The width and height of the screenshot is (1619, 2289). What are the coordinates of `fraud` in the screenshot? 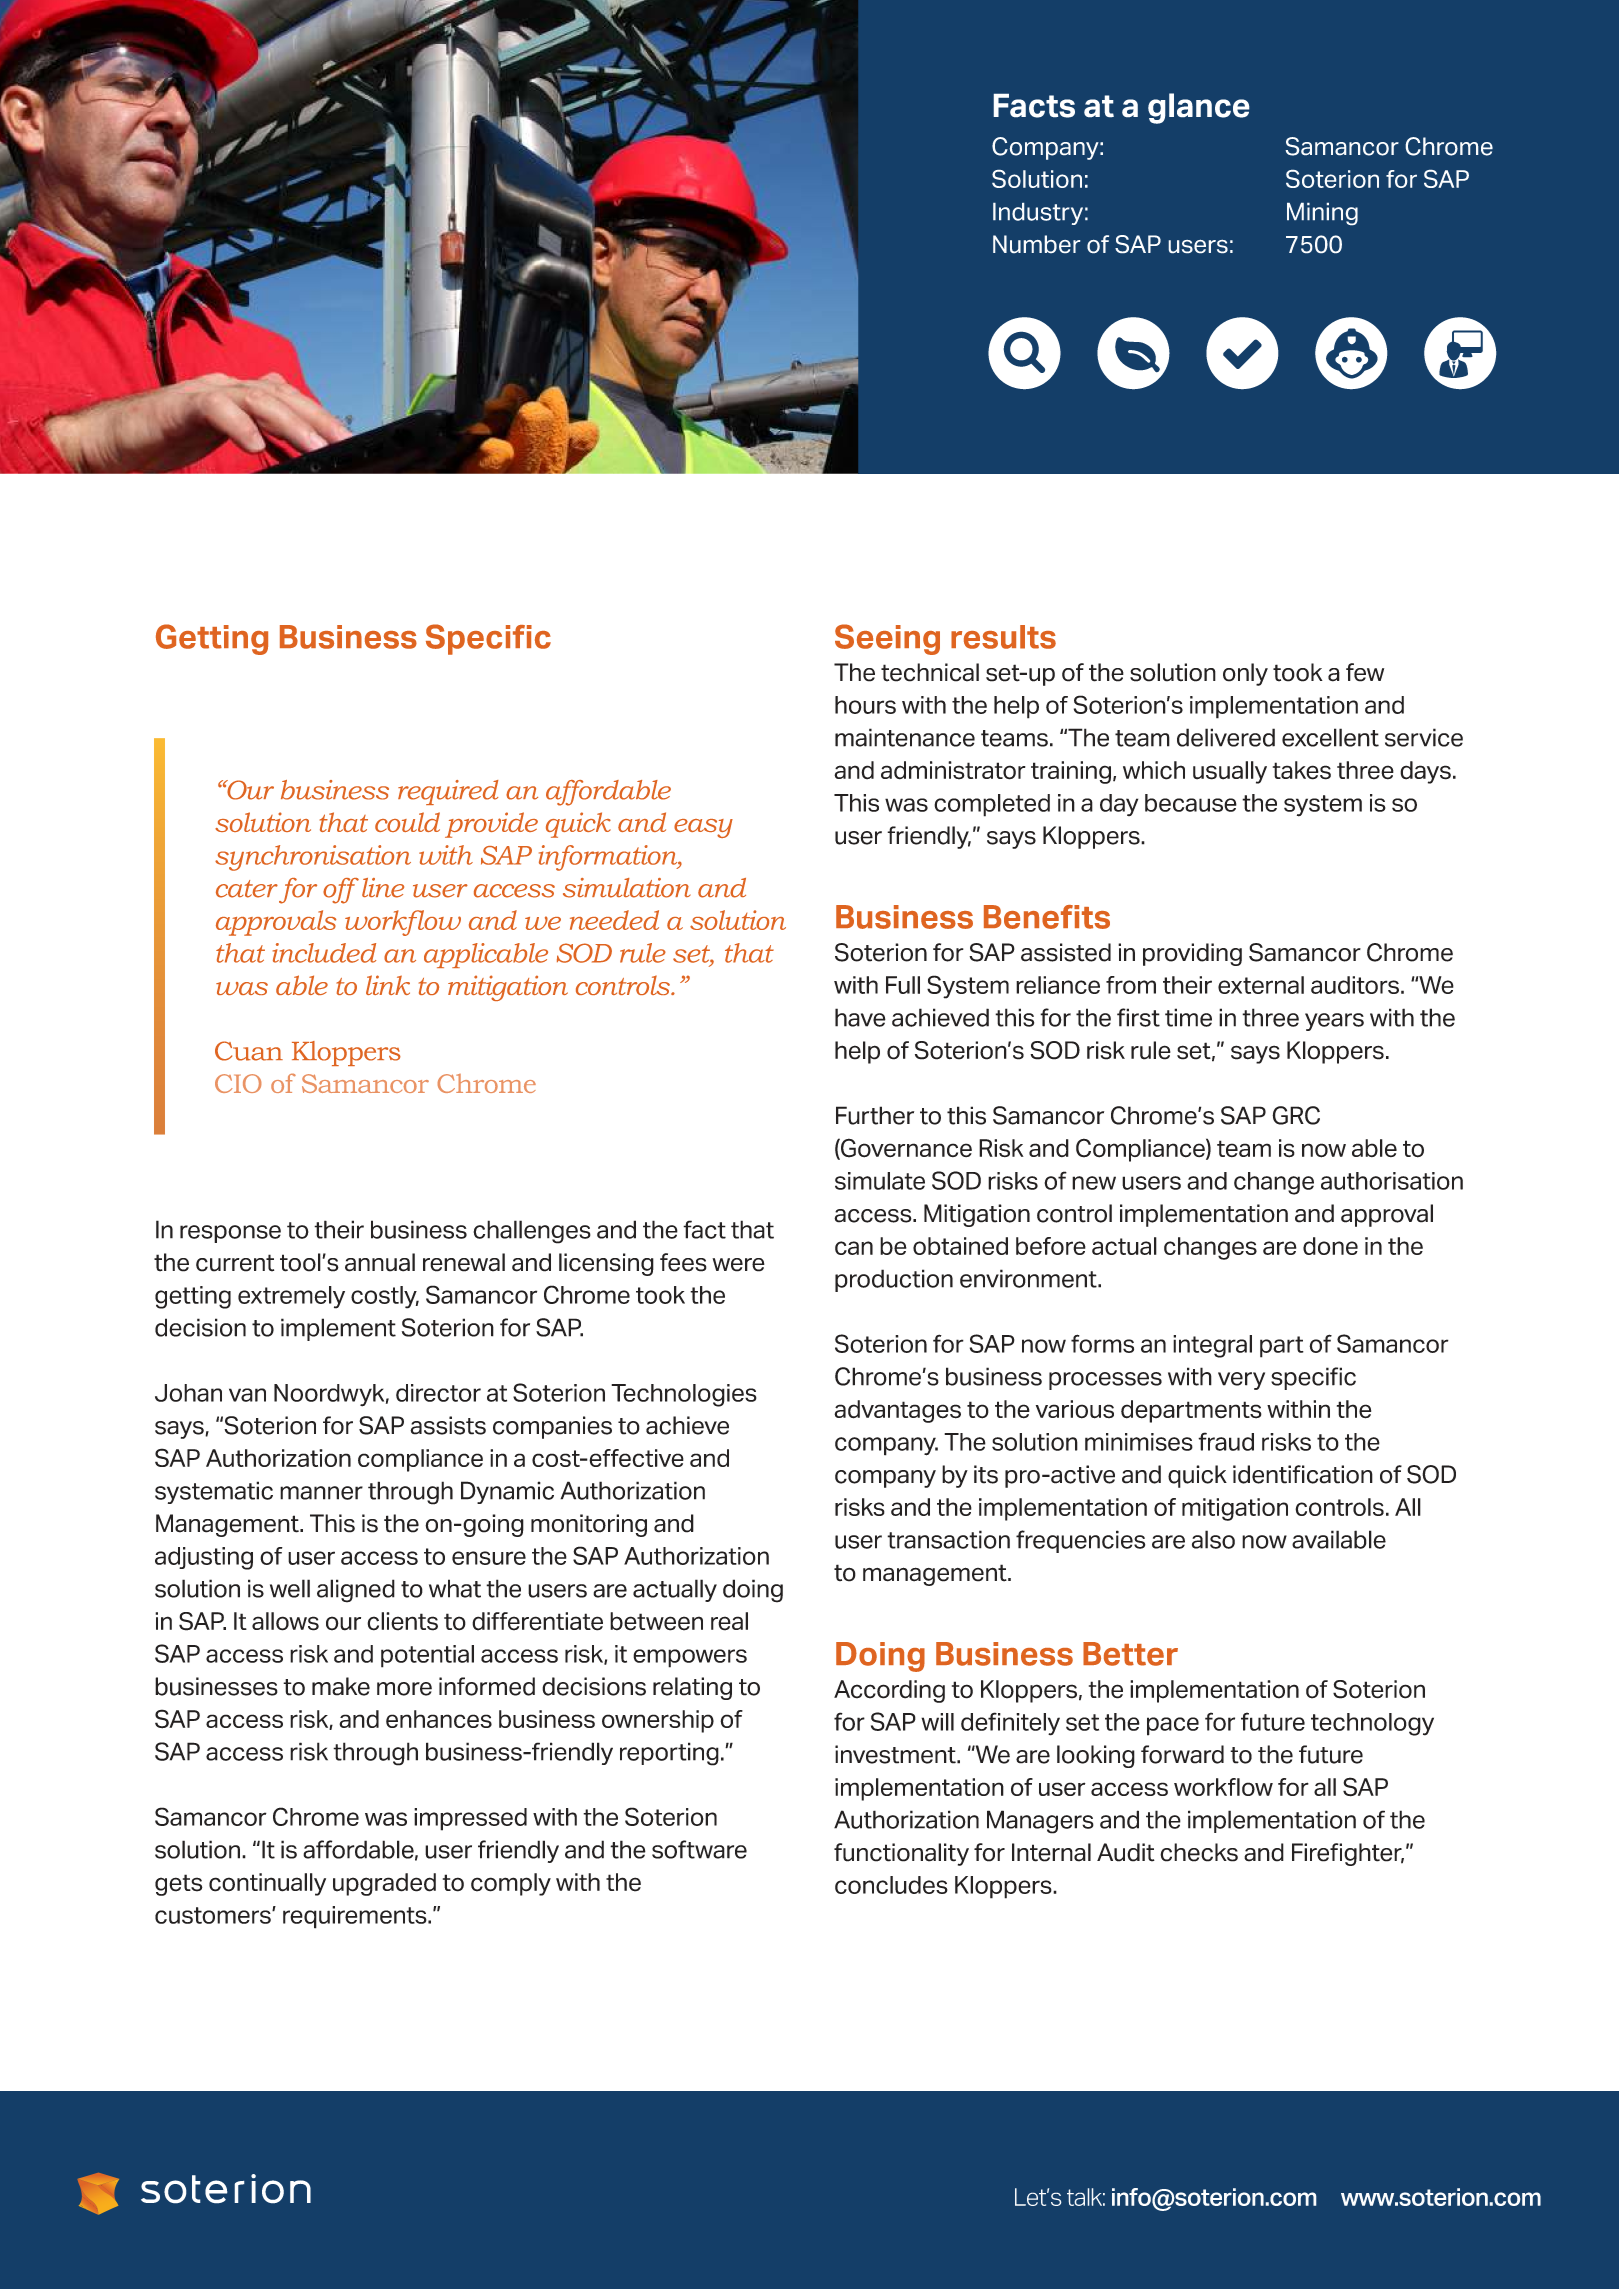 It's located at (1226, 1441).
